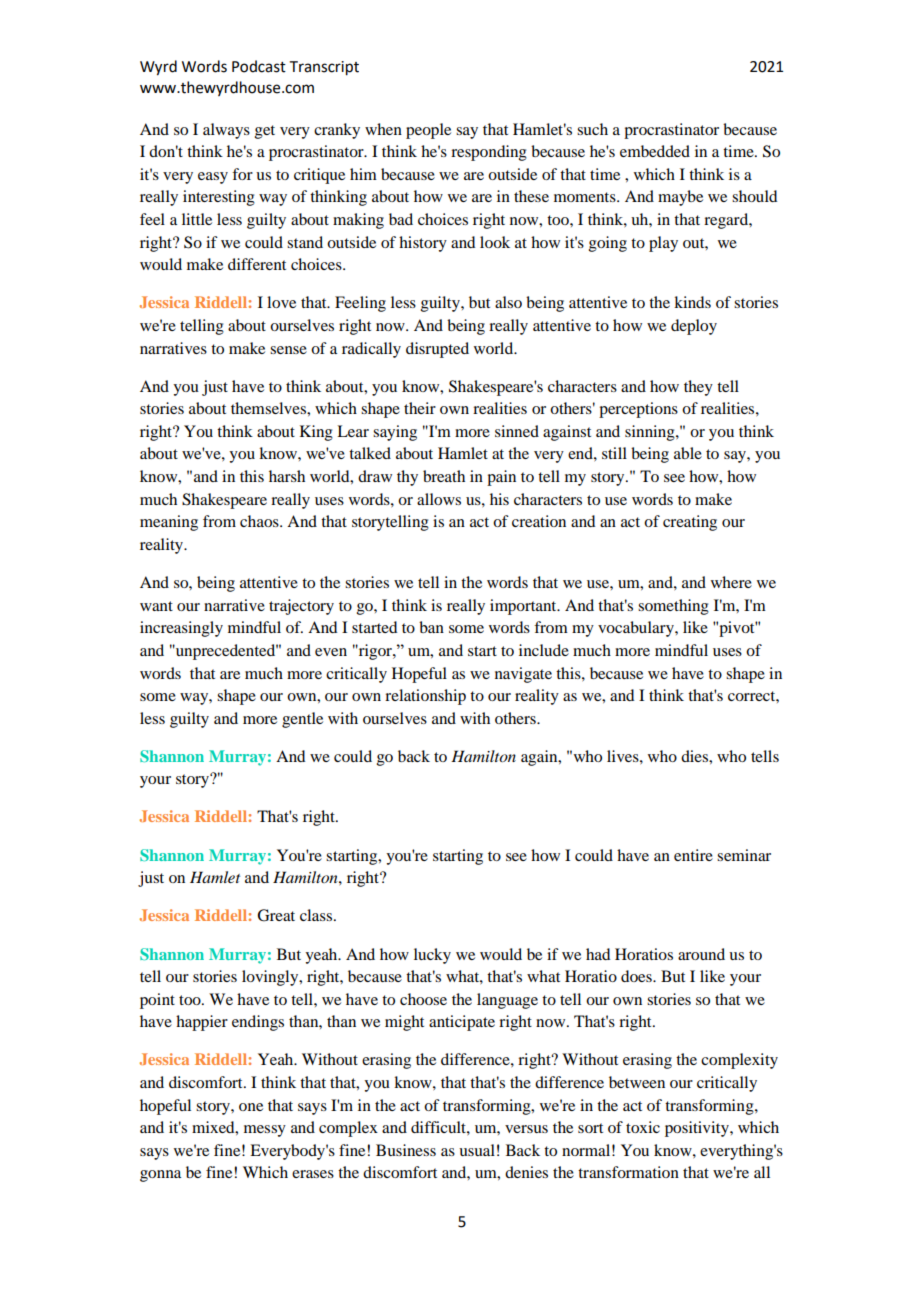  What do you see at coordinates (444, 476) in the screenshot?
I see `breath` at bounding box center [444, 476].
